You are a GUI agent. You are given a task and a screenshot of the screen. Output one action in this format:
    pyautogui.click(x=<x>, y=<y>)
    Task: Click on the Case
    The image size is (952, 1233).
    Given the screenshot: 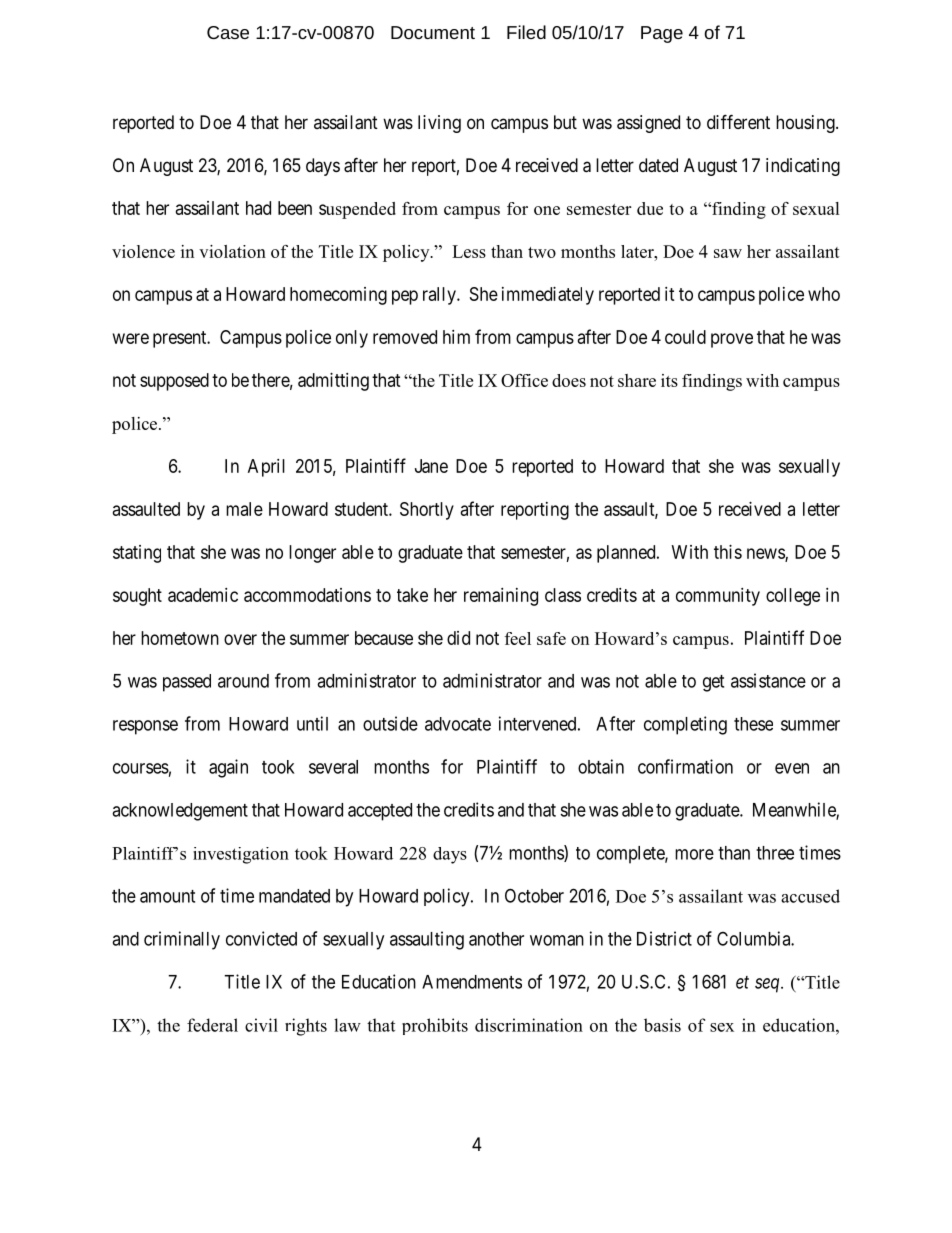 What is the action you would take?
    pyautogui.click(x=228, y=32)
